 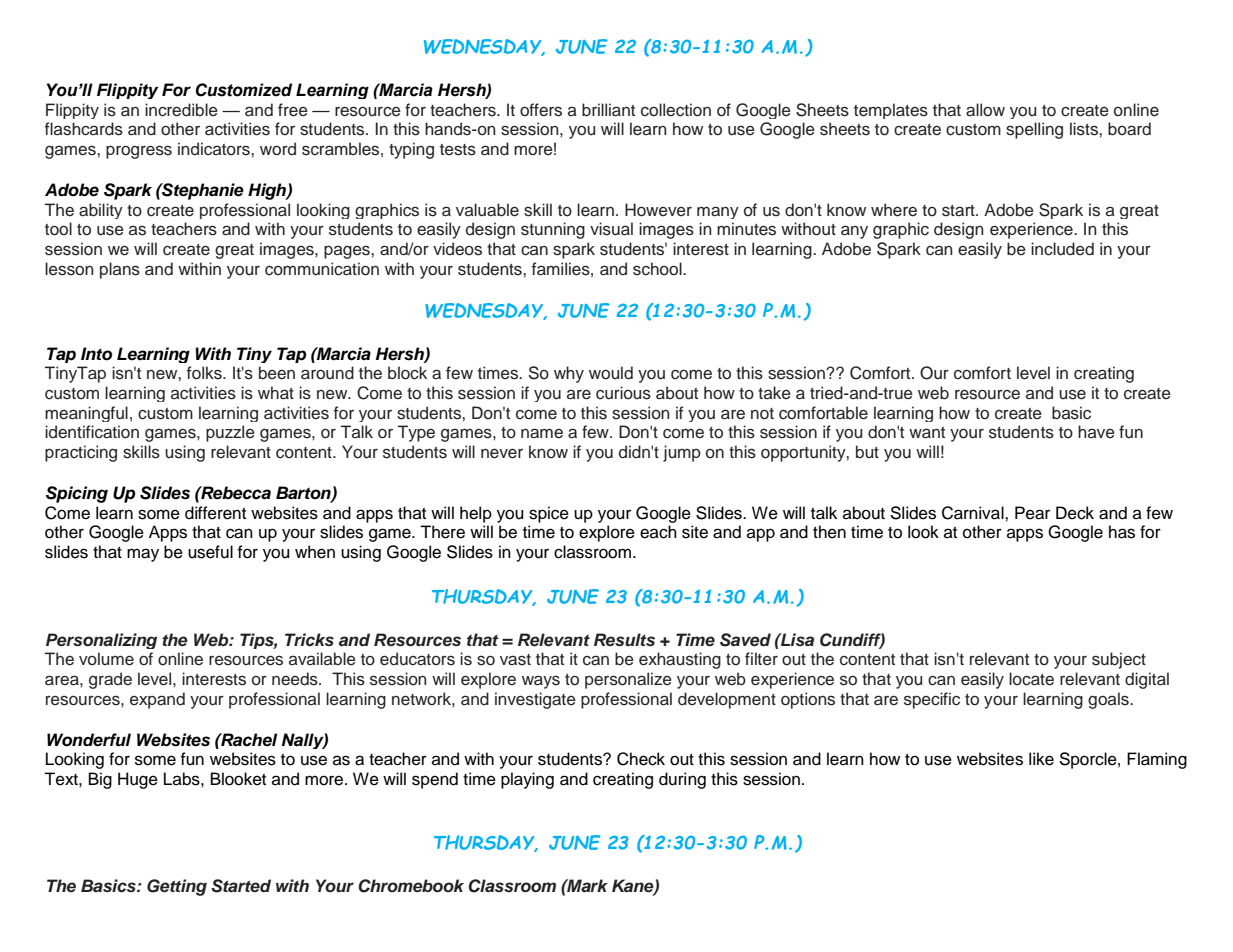 What do you see at coordinates (608, 110) in the screenshot?
I see `brilliant` at bounding box center [608, 110].
